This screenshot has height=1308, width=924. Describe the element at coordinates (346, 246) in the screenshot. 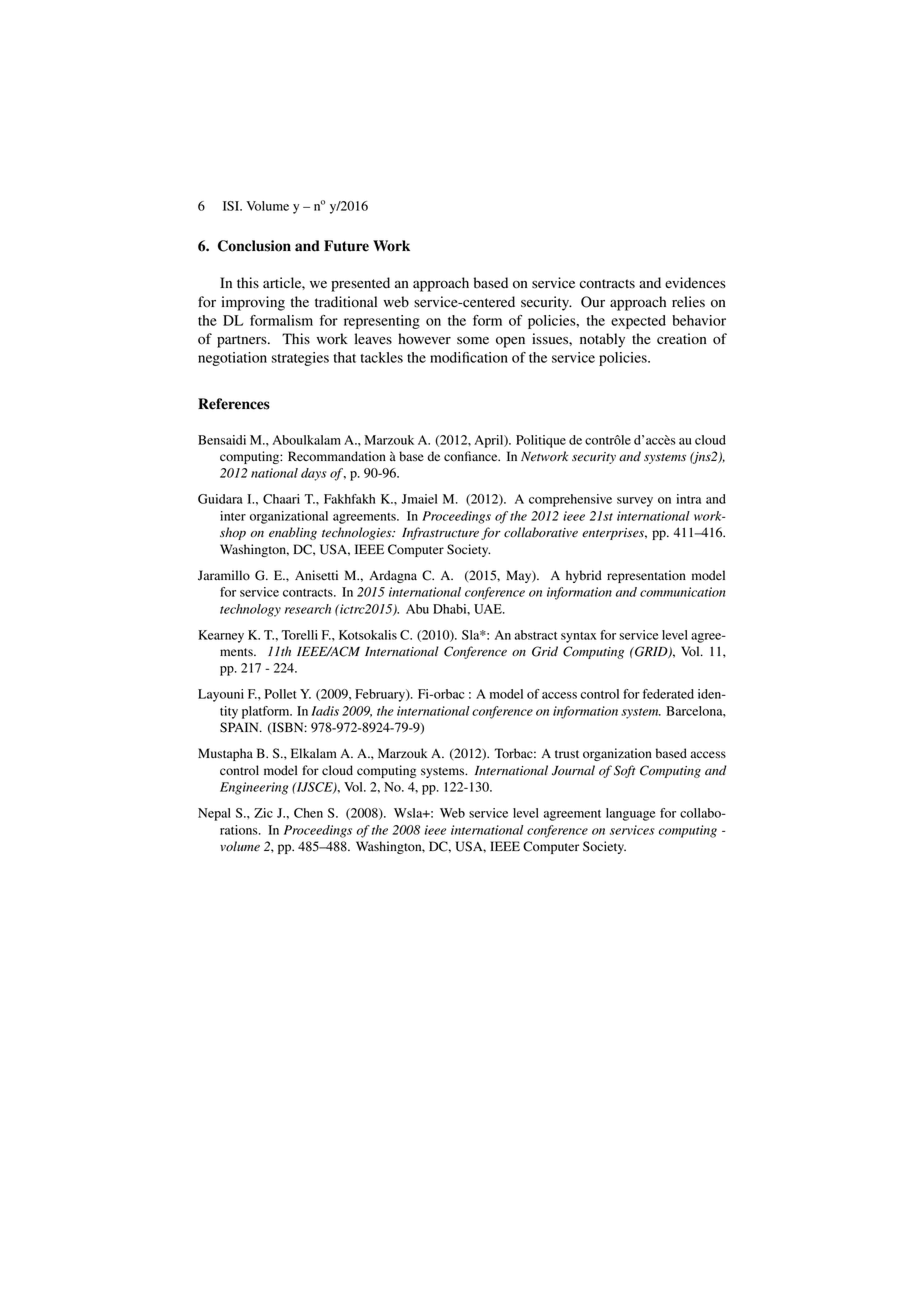

I see `Future` at that location.
